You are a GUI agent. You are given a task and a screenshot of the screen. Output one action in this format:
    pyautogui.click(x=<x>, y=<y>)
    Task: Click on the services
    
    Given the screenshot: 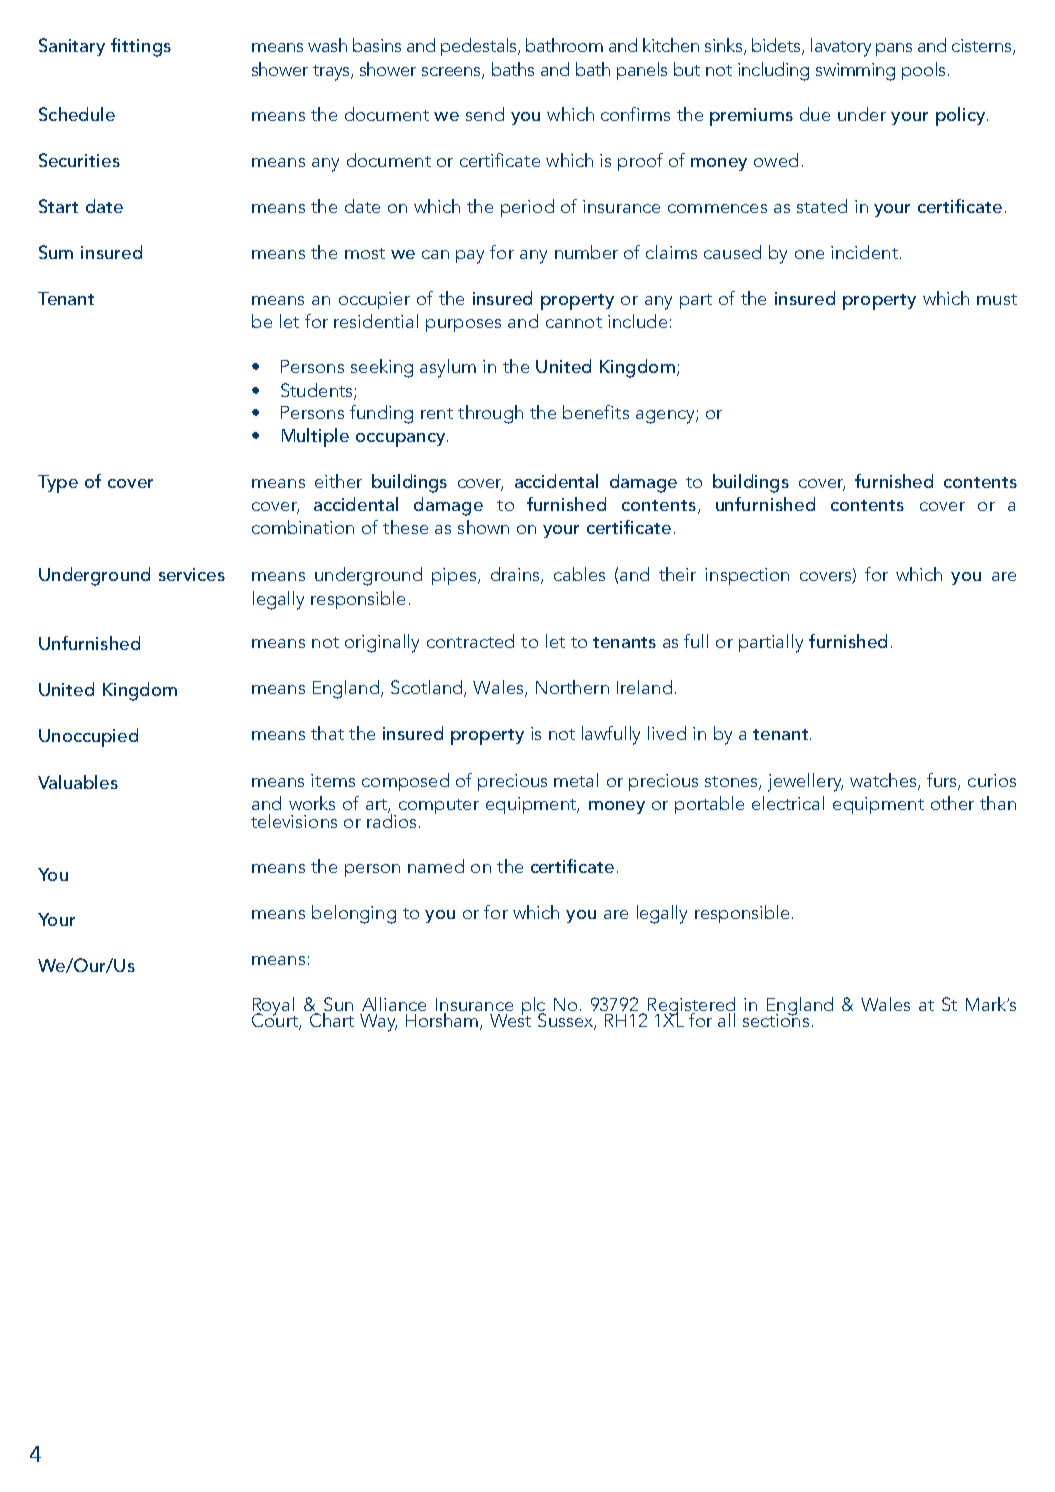 What is the action you would take?
    pyautogui.click(x=192, y=574)
